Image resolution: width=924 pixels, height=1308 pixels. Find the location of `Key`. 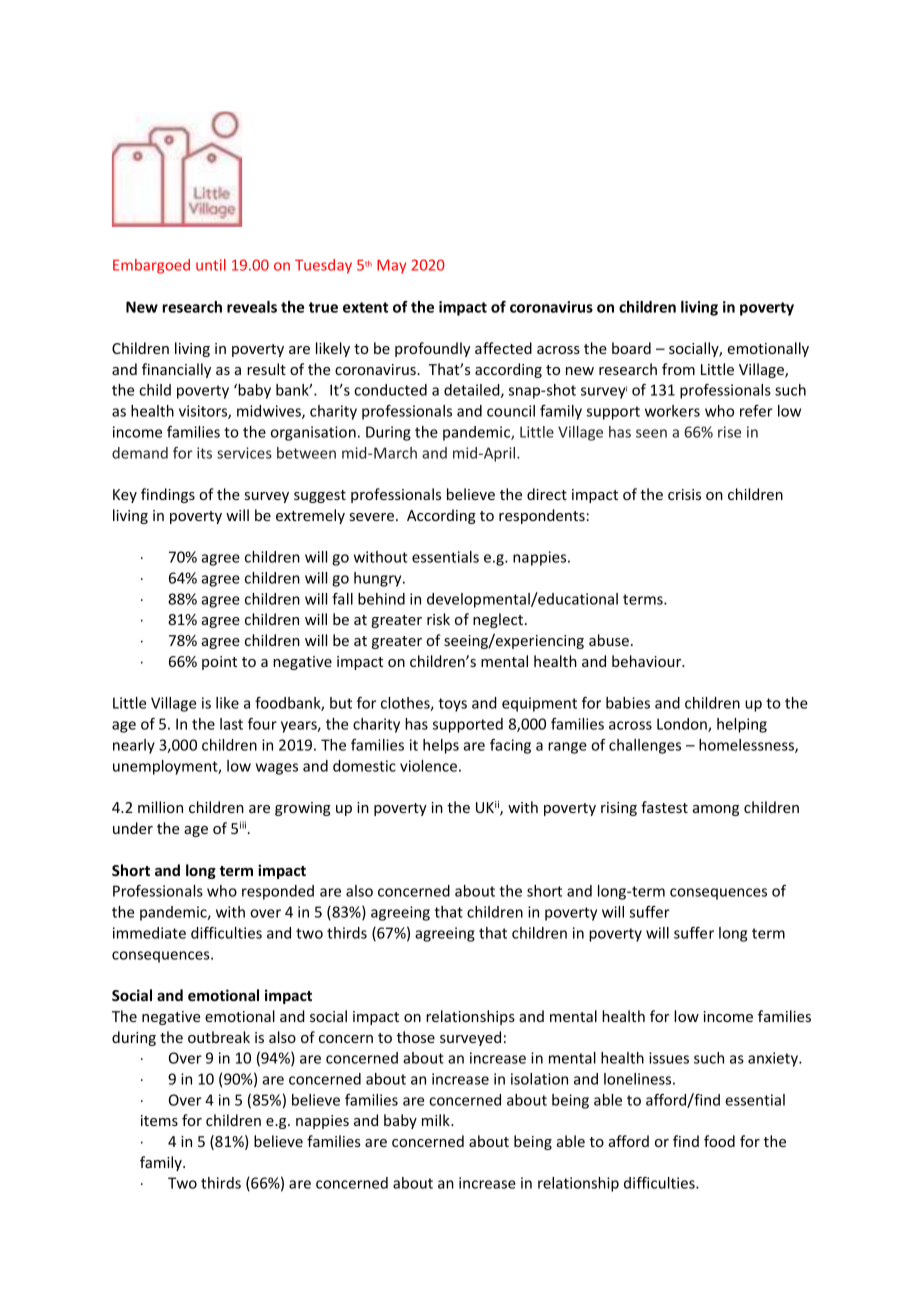

Key is located at coordinates (125, 496).
